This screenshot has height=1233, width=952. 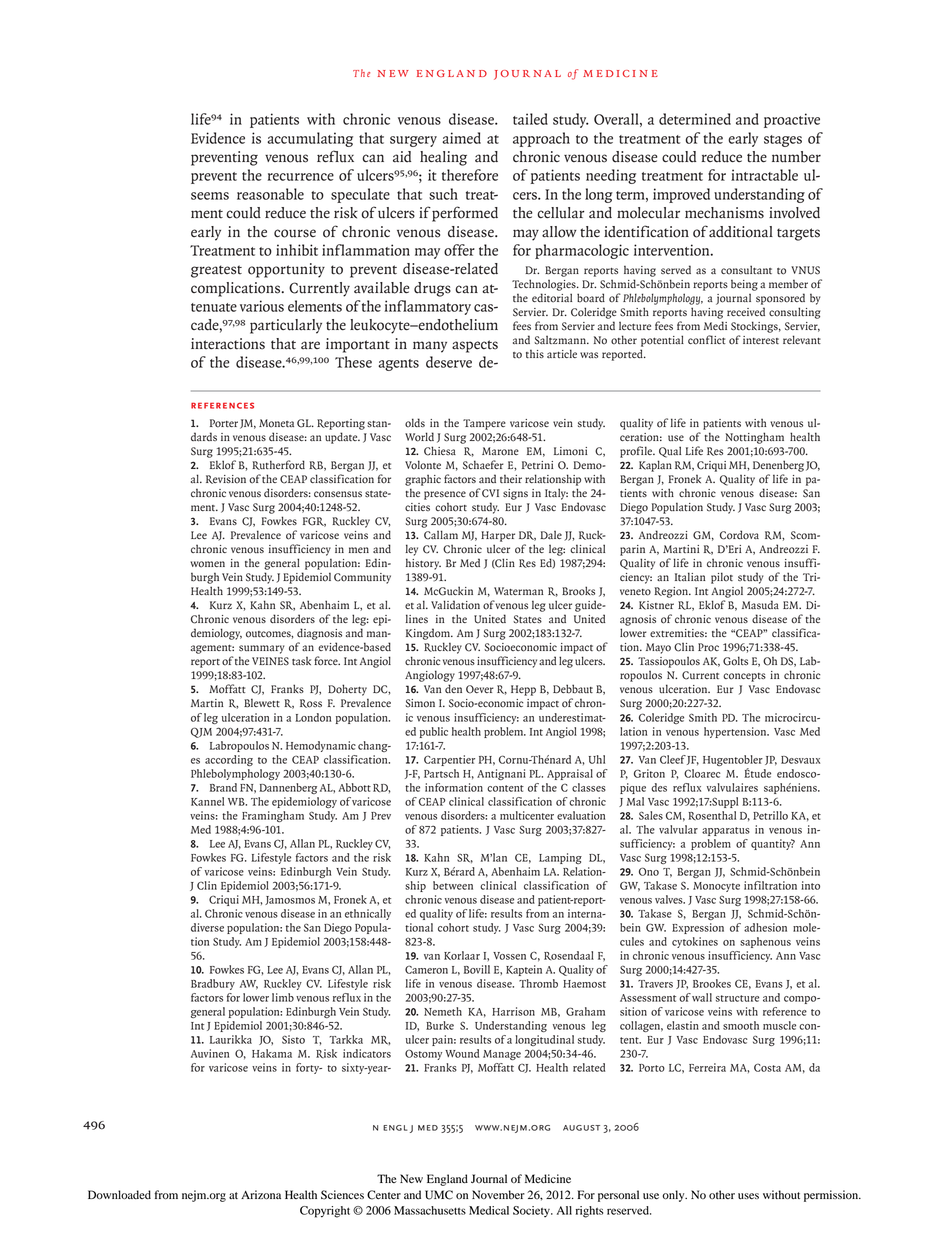 What do you see at coordinates (722, 578) in the screenshot?
I see `pilot` at bounding box center [722, 578].
